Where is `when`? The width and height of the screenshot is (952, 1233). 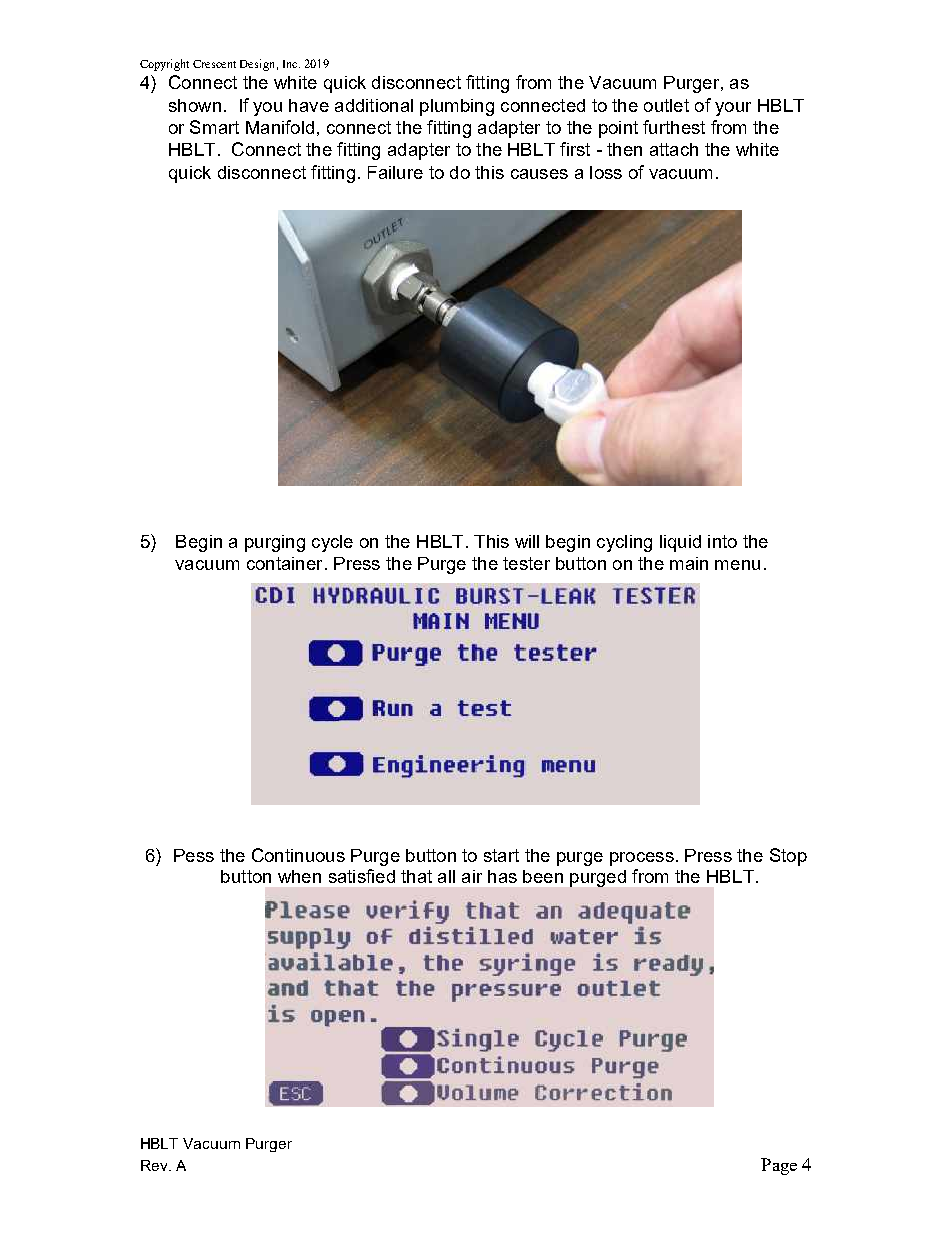
when is located at coordinates (299, 876).
